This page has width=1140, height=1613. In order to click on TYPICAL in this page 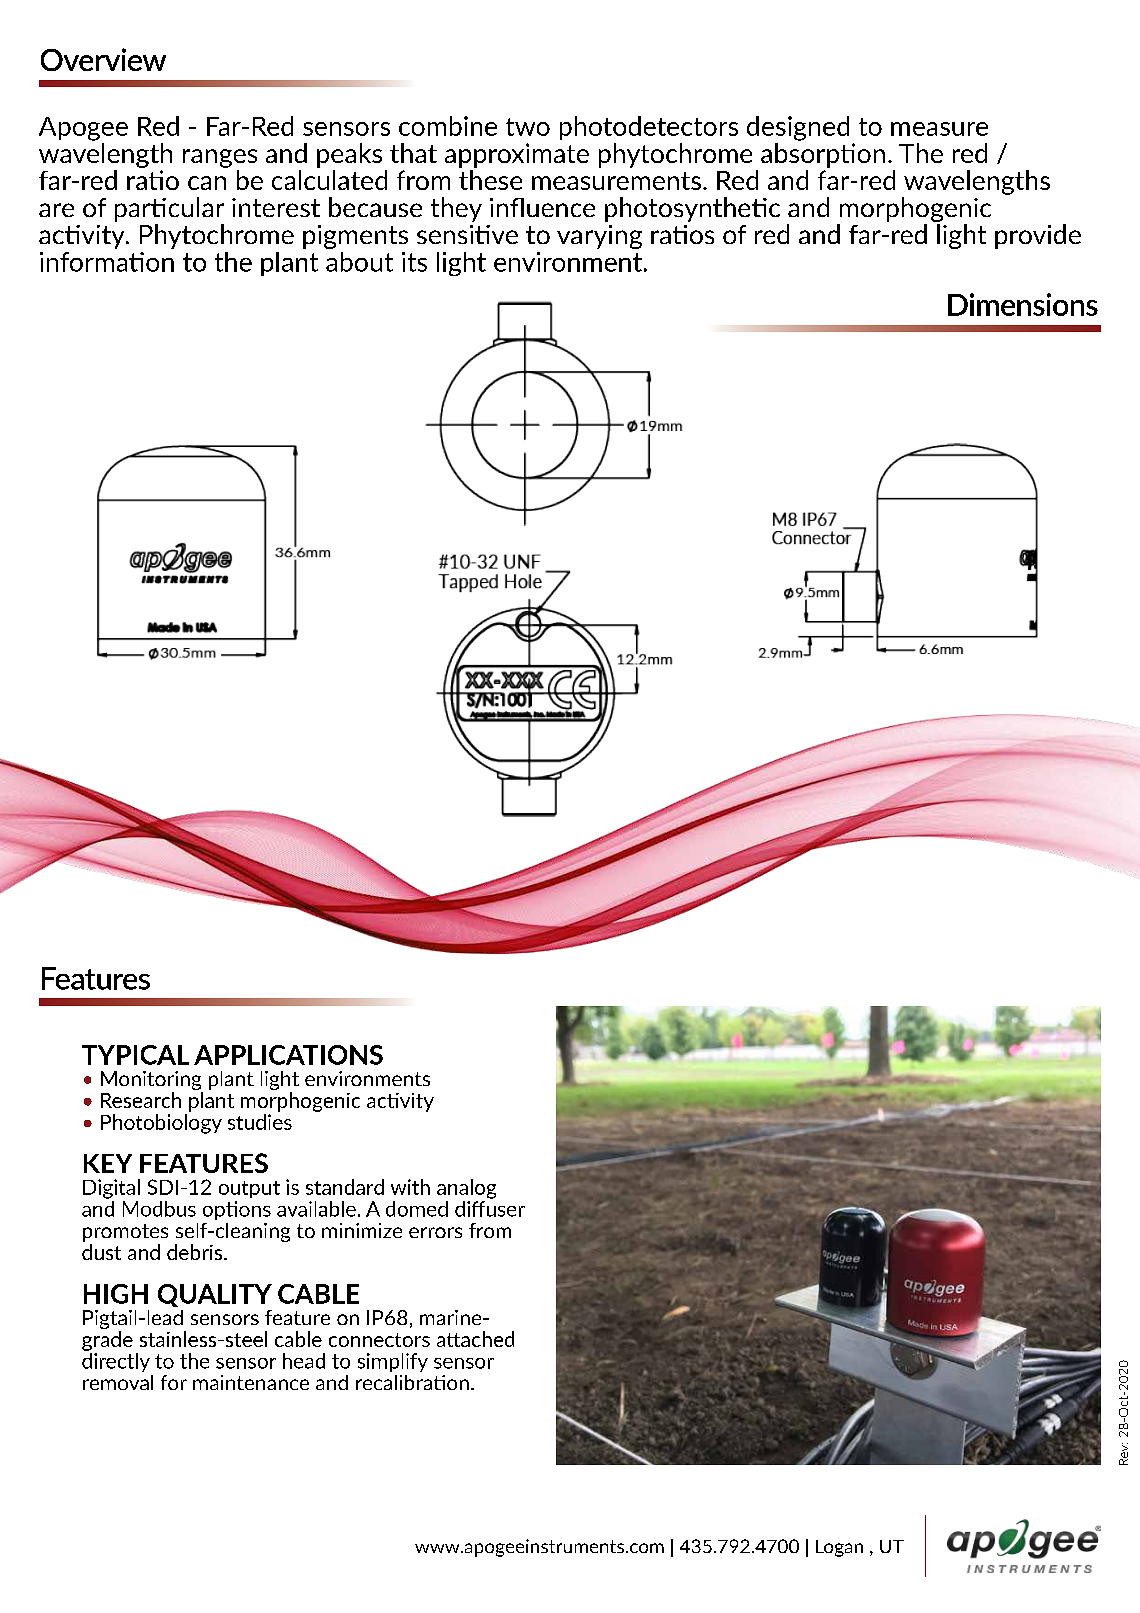, I will do `click(135, 1055)`.
